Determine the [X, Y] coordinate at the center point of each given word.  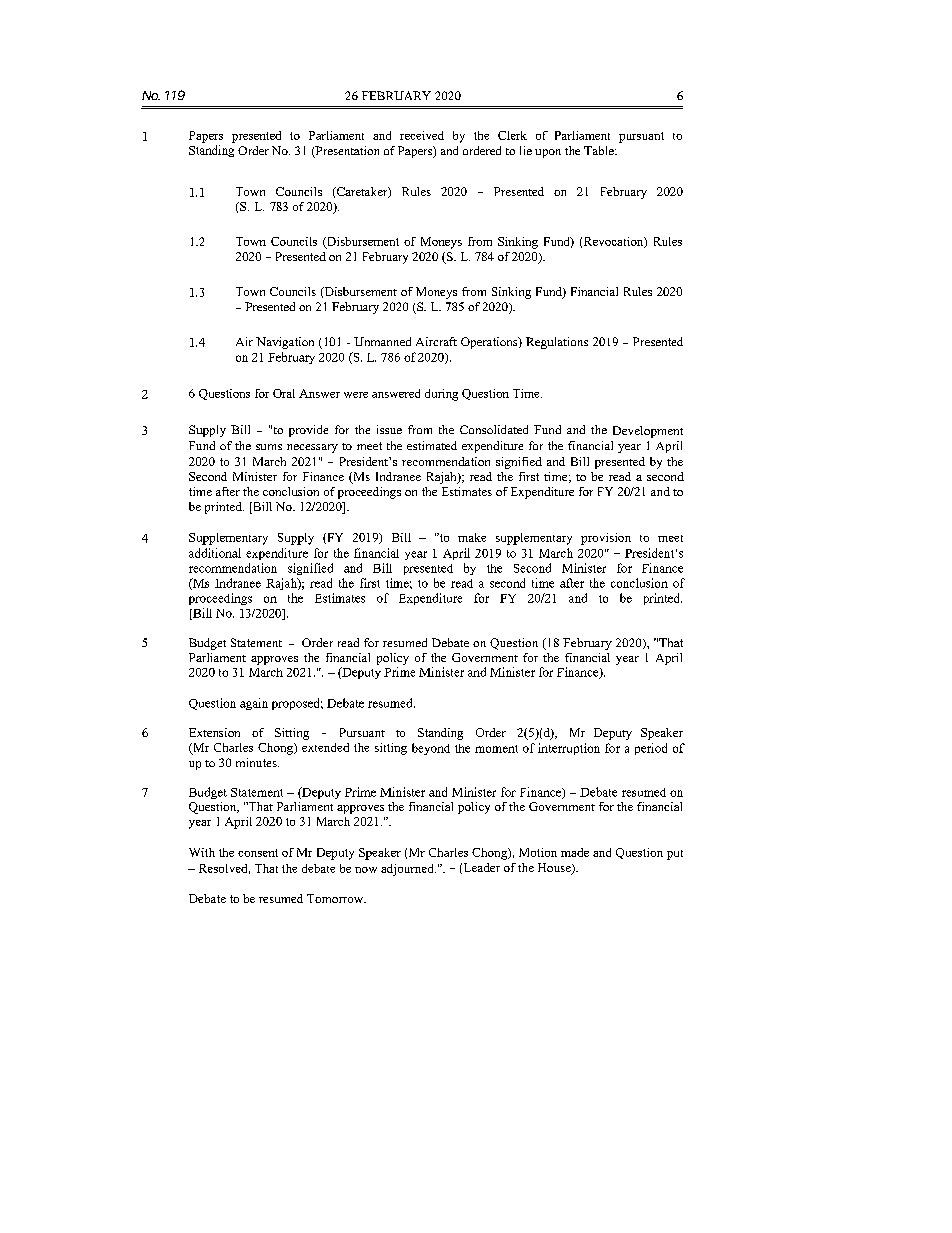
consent [258, 853]
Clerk [512, 135]
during [441, 395]
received [422, 135]
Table [600, 150]
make [472, 537]
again [254, 704]
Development [648, 432]
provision [606, 539]
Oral [284, 393]
